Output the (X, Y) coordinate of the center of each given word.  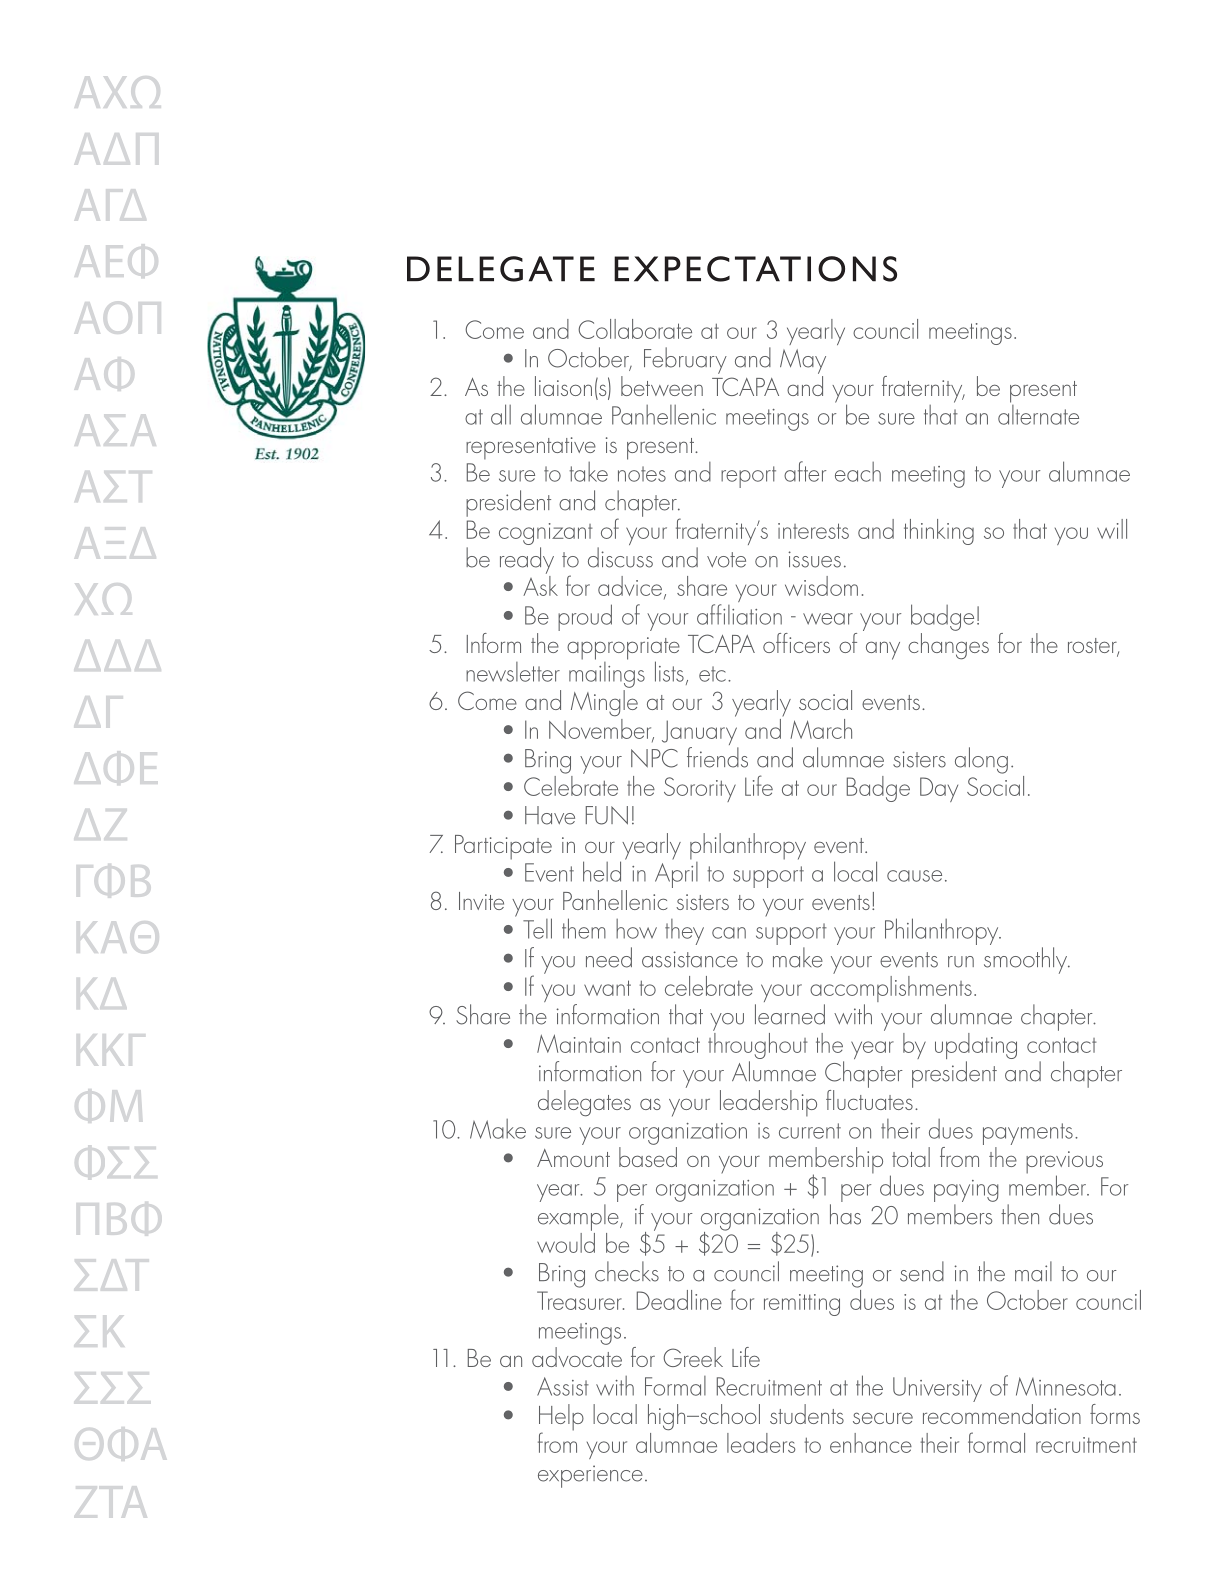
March (821, 729)
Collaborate (635, 329)
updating (976, 1047)
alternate (1038, 413)
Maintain (579, 1043)
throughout (758, 1046)
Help (561, 1418)
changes (948, 646)
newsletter (513, 672)
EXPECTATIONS (755, 269)
